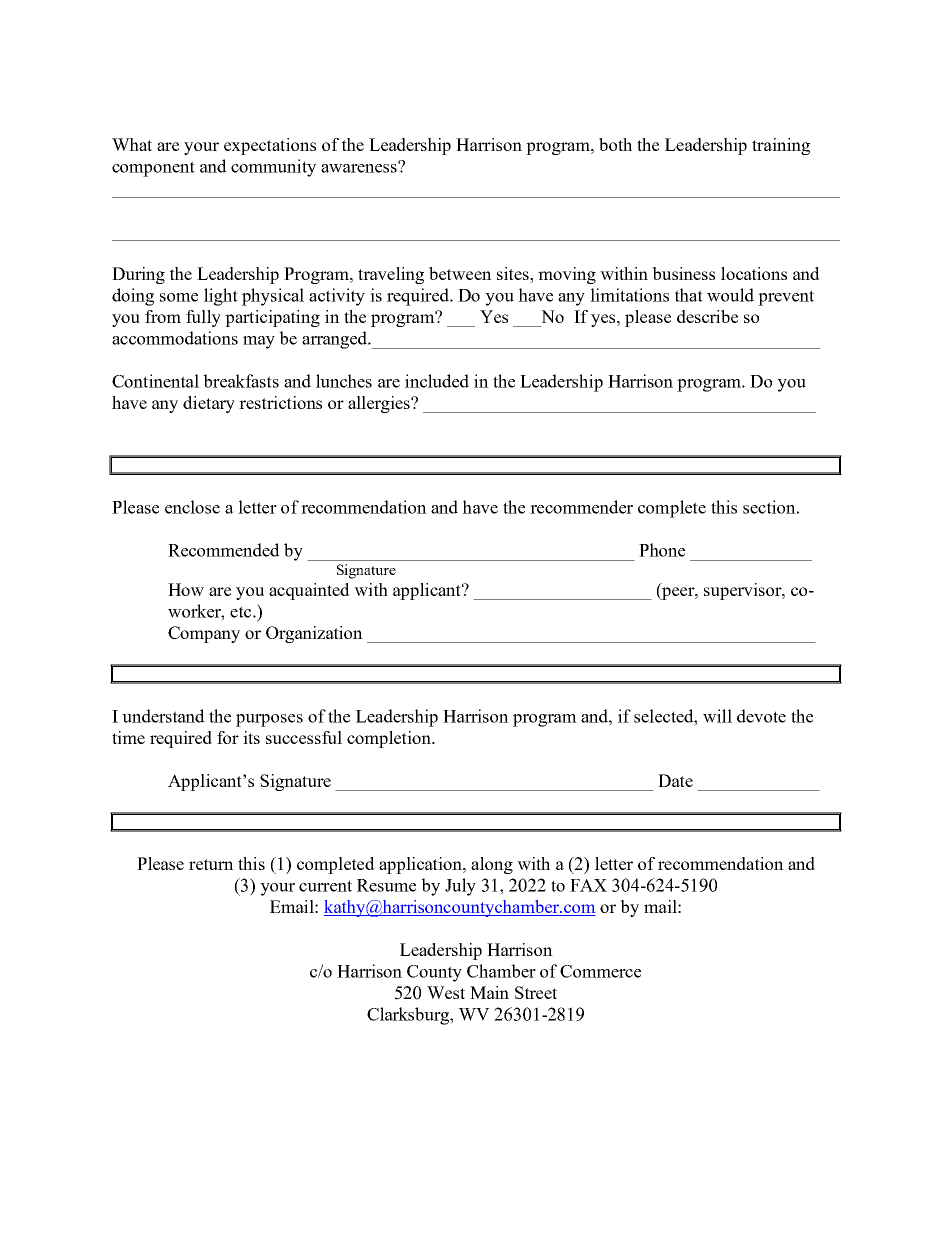 The height and width of the screenshot is (1233, 952). Describe the element at coordinates (309, 591) in the screenshot. I see `acquainted` at that location.
